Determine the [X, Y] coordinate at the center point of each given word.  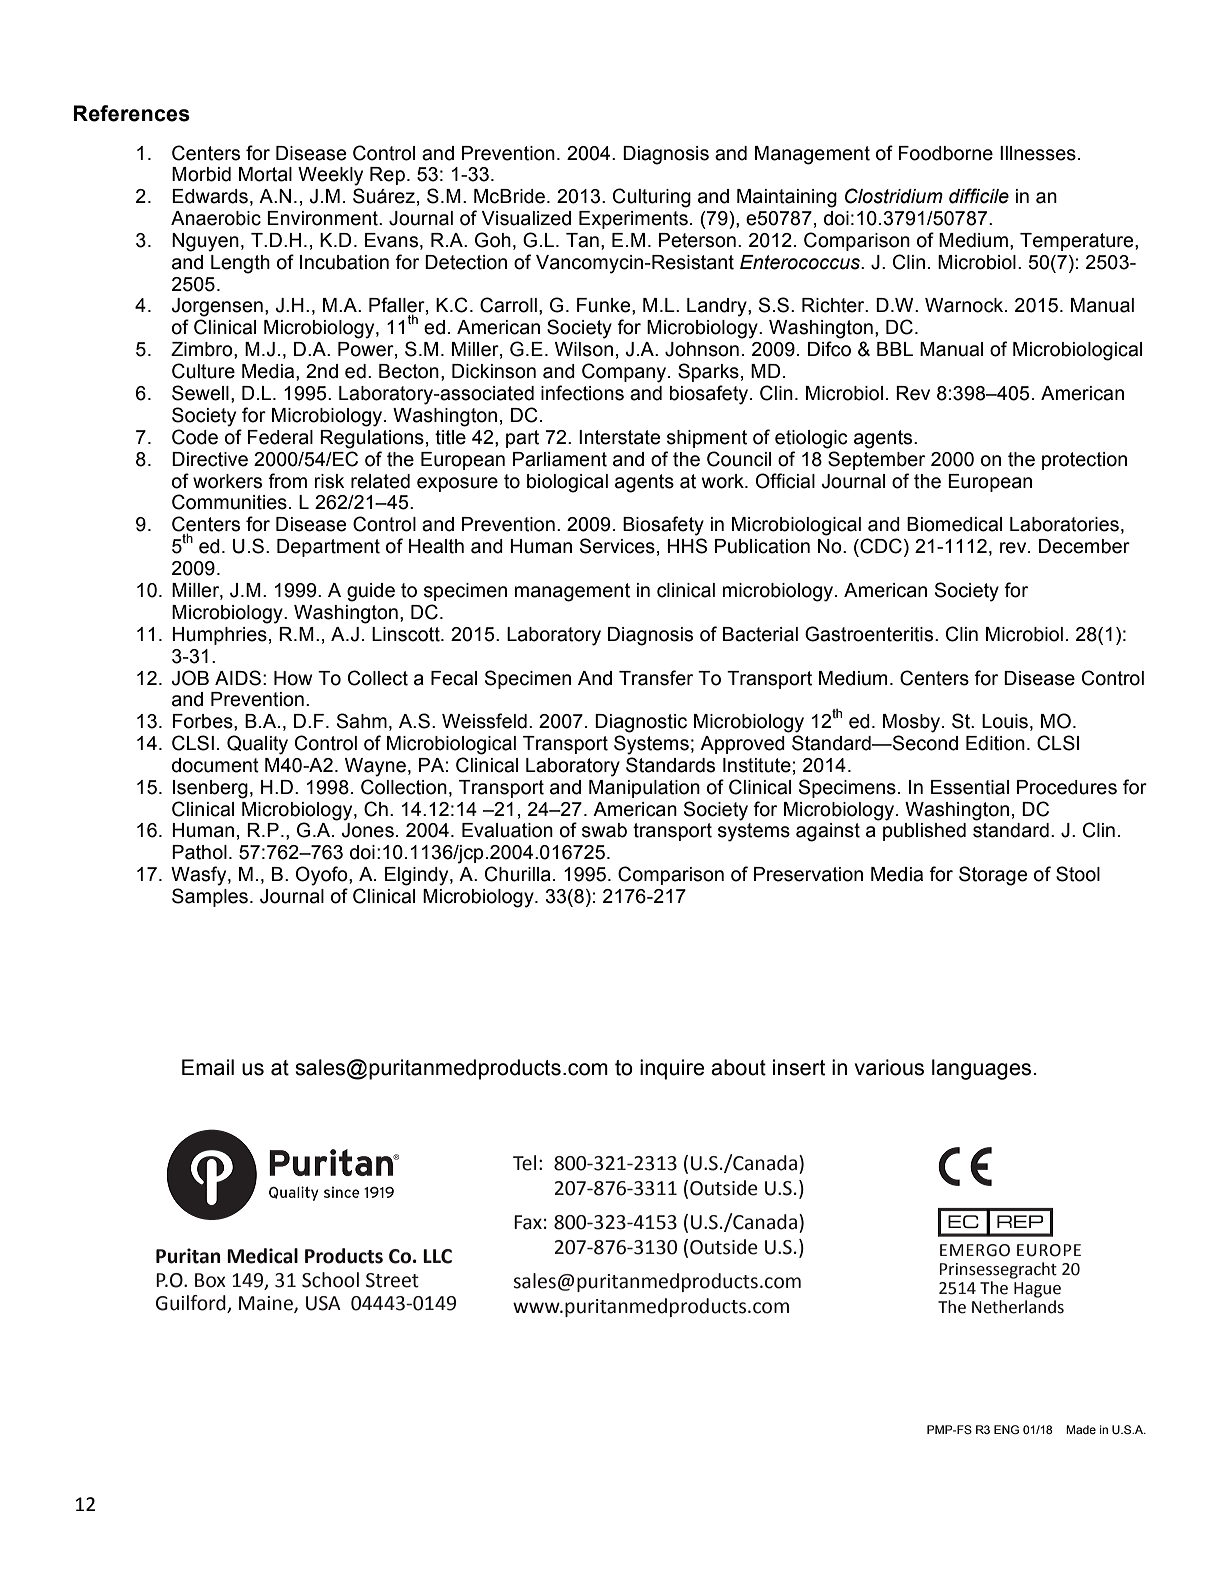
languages [981, 1069]
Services [617, 546]
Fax [528, 1222]
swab [604, 830]
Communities [229, 502]
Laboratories [1064, 524]
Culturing [652, 198]
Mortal [265, 174]
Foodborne [946, 153]
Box [210, 1280]
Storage [993, 876]
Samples [210, 897]
